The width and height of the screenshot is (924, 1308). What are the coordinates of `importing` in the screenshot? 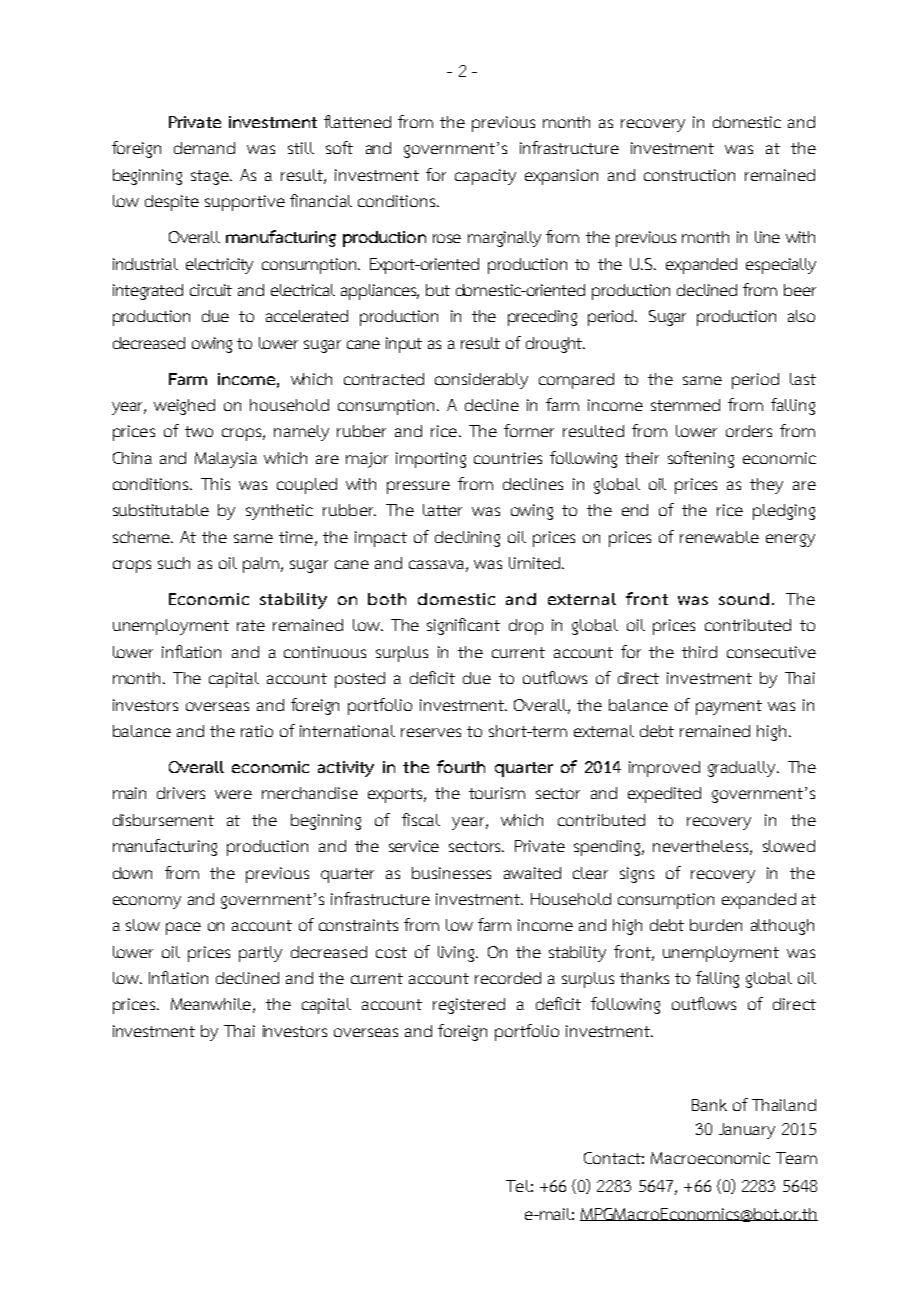 It's located at (431, 460).
